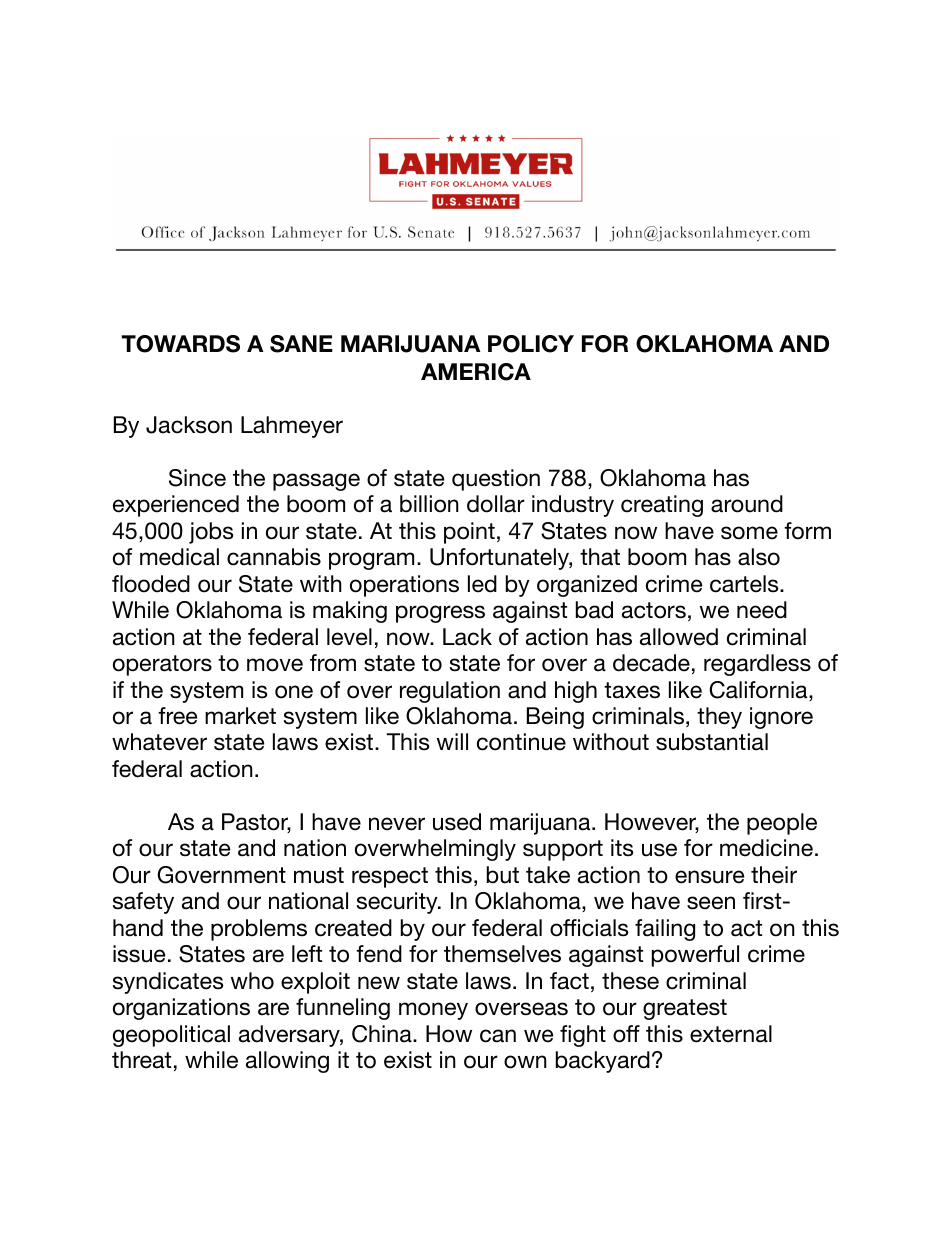  What do you see at coordinates (476, 372) in the screenshot?
I see `AMERICA` at bounding box center [476, 372].
